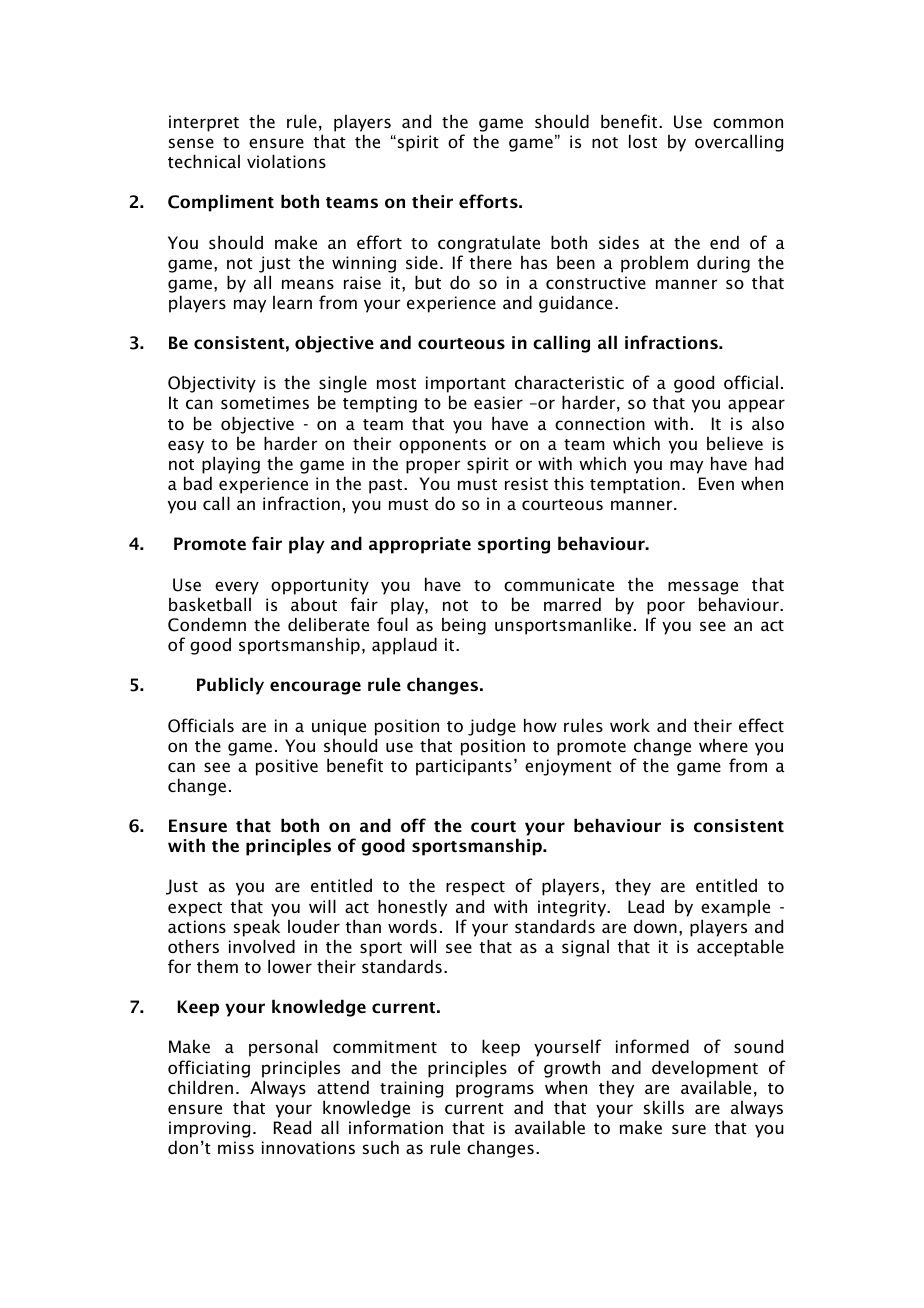 This screenshot has width=924, height=1308. Describe the element at coordinates (489, 244) in the screenshot. I see `congratulate` at that location.
